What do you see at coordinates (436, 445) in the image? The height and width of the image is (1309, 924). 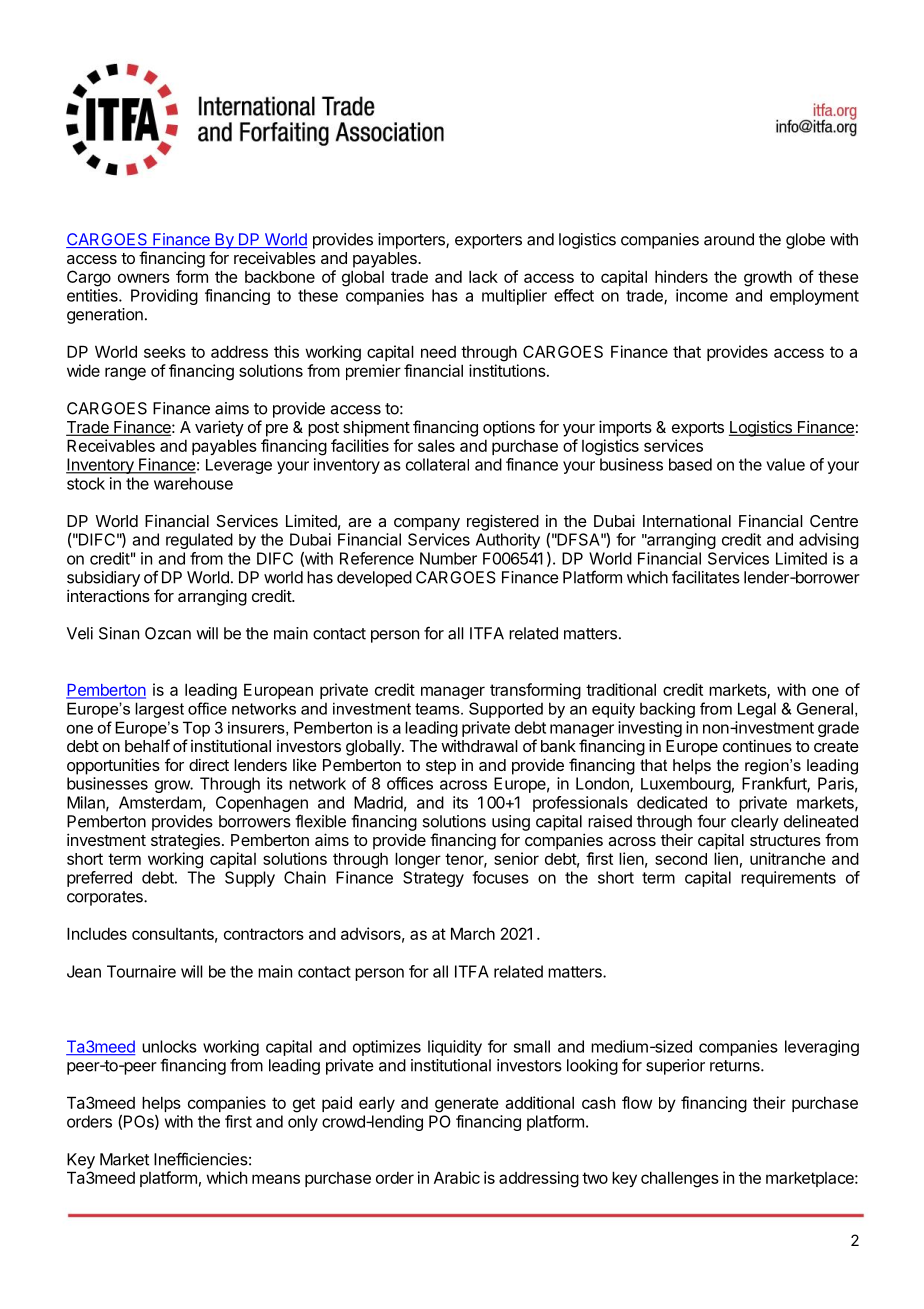 I see `sales` at bounding box center [436, 445].
